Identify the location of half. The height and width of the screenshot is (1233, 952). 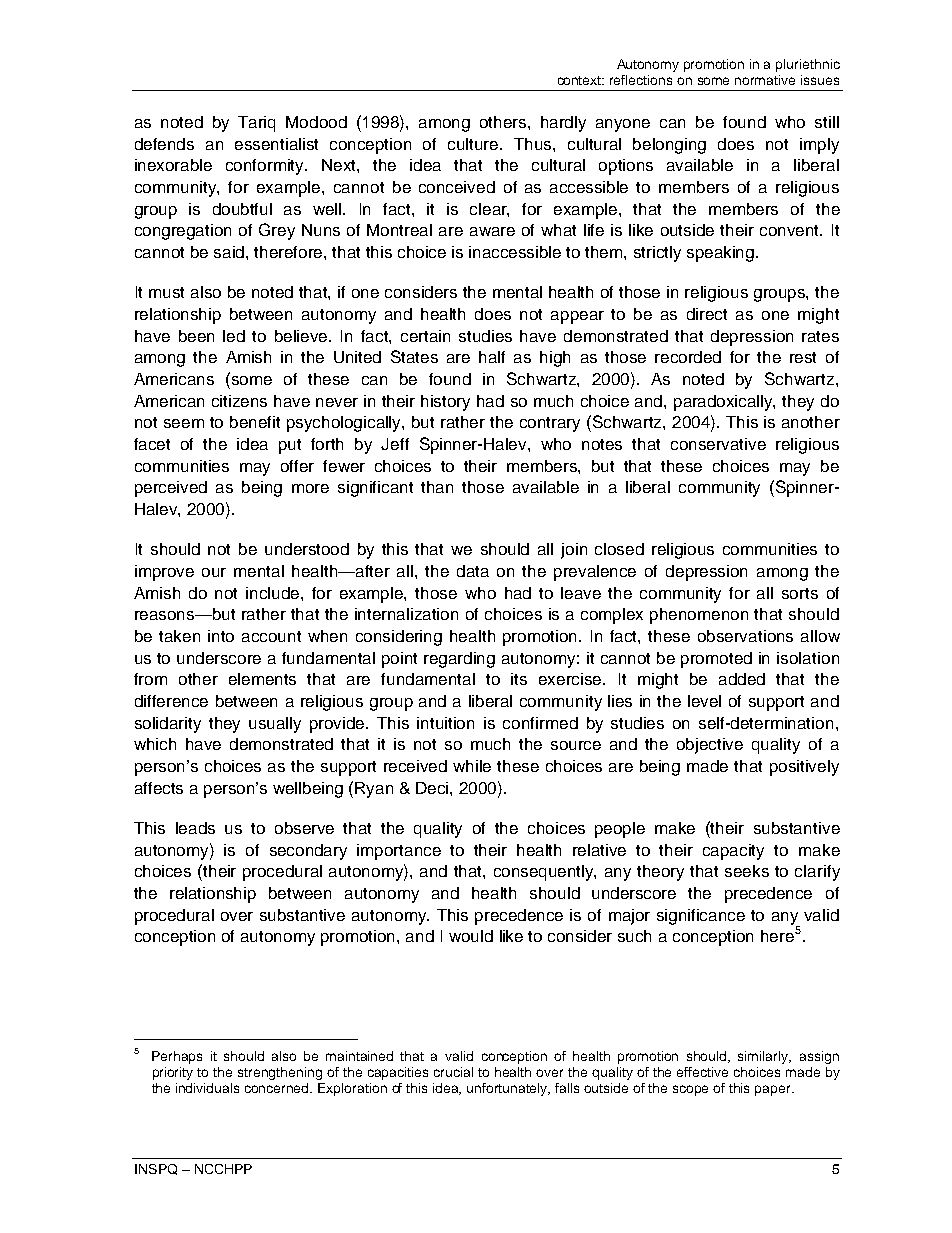
(492, 357).
